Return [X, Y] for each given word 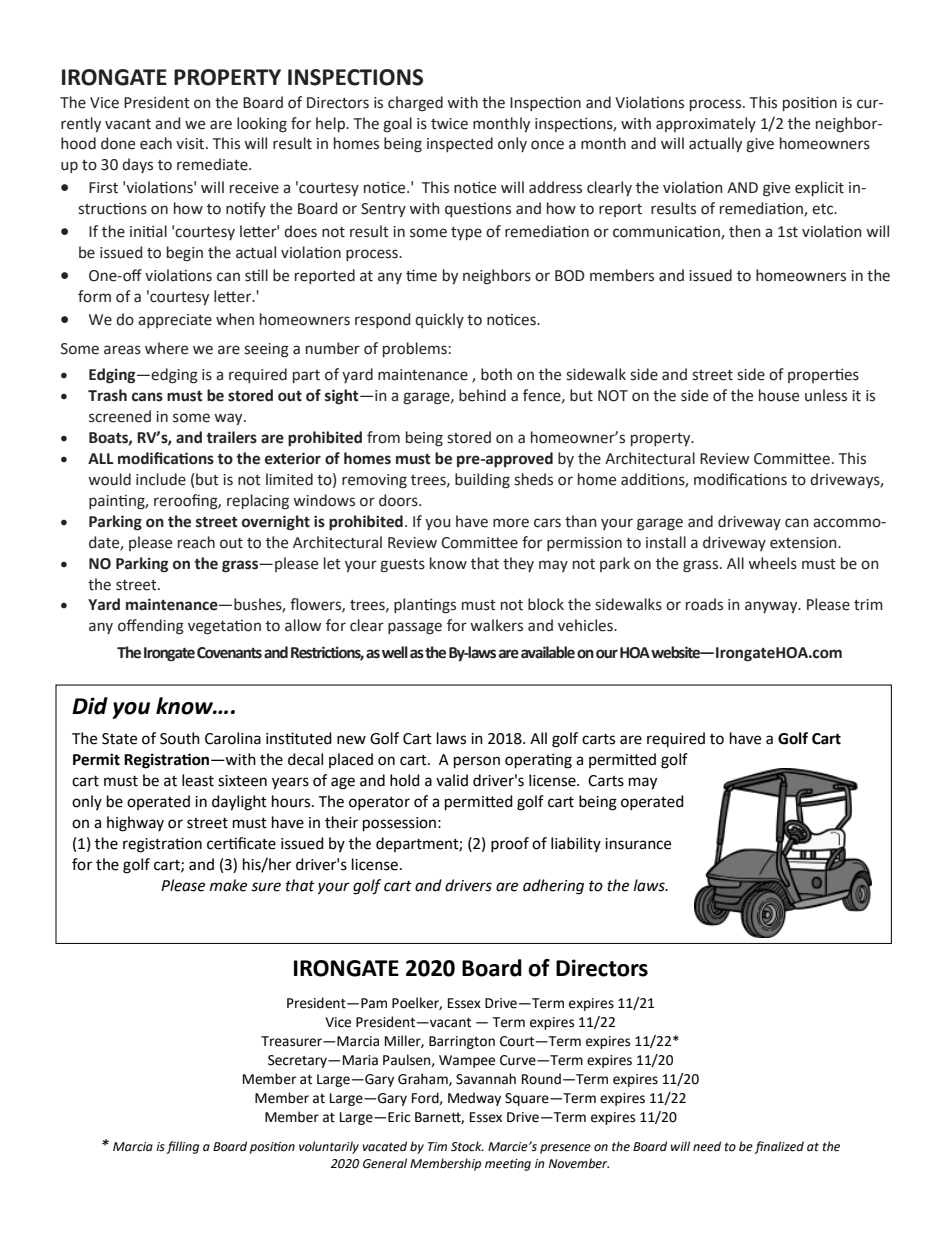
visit [191, 144]
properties [823, 375]
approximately [706, 124]
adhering [553, 887]
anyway [772, 607]
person [477, 762]
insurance [638, 844]
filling [182, 1147]
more [511, 523]
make [228, 885]
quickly [439, 320]
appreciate [175, 321]
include [161, 479]
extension [804, 543]
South [180, 738]
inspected [460, 144]
